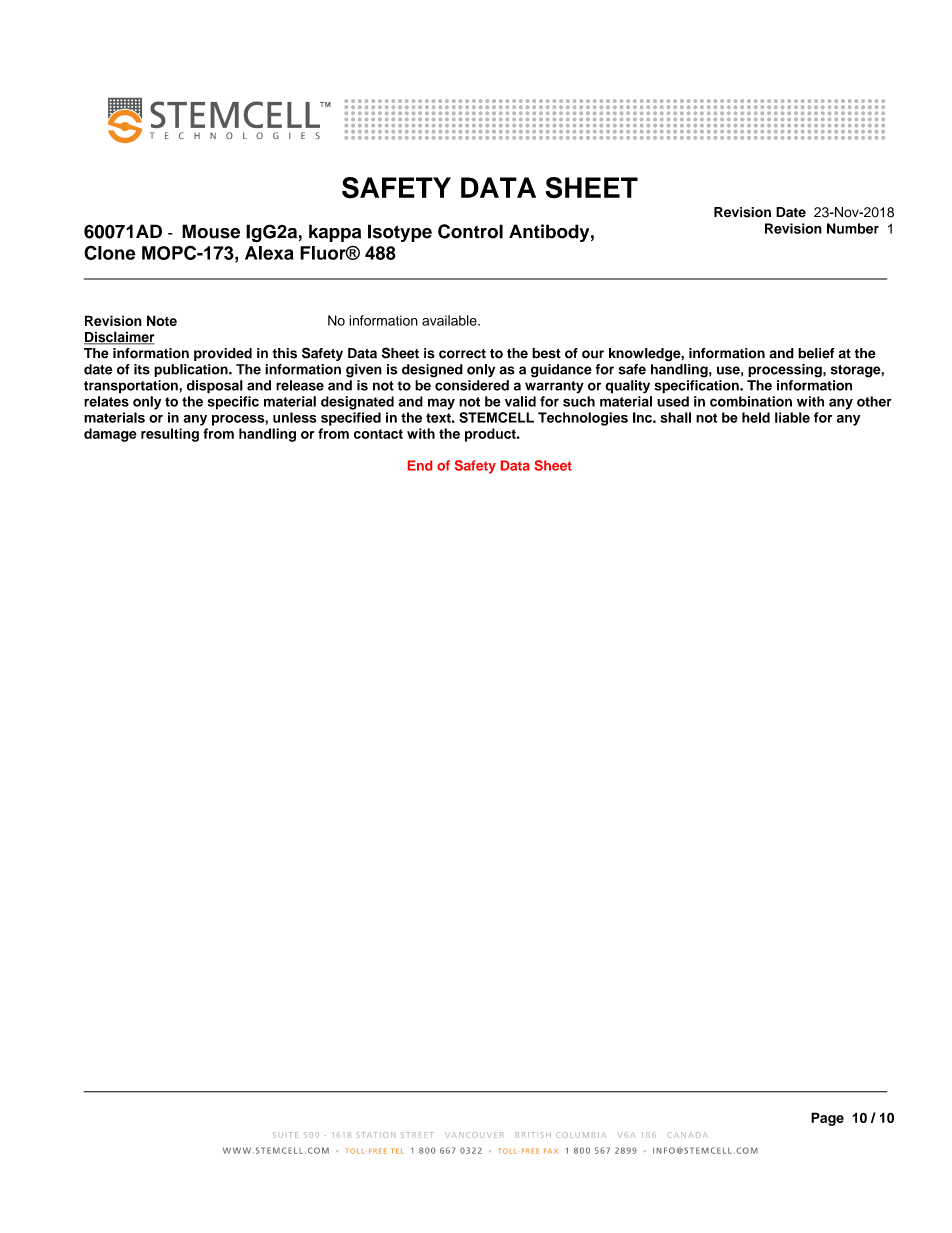 Image resolution: width=952 pixels, height=1233 pixels. Describe the element at coordinates (583, 419) in the document. I see `Technologies` at that location.
